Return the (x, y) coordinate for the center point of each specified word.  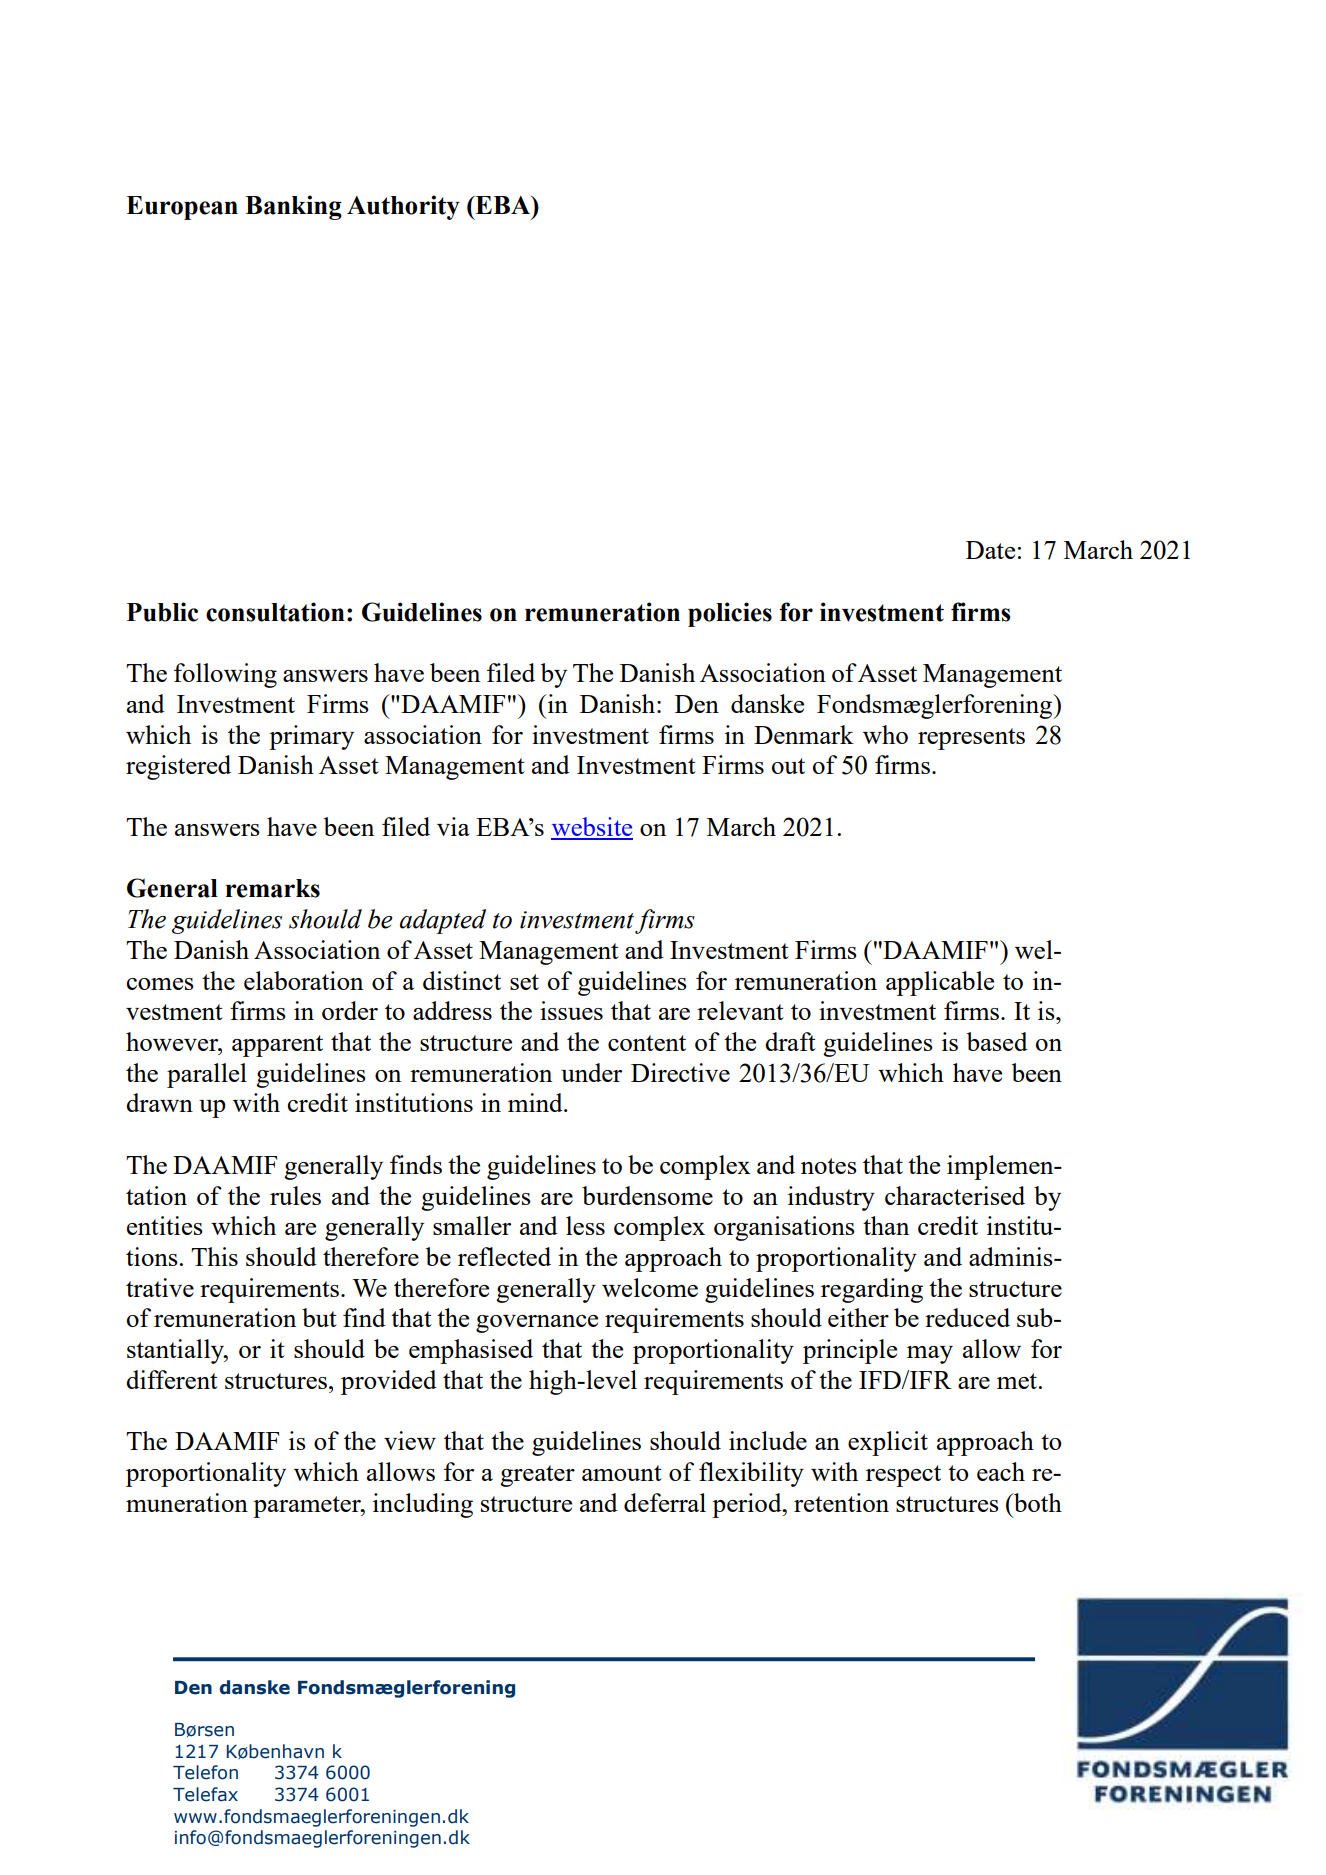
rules (295, 1195)
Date (990, 550)
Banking (293, 207)
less (585, 1225)
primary (311, 737)
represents (971, 739)
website (592, 828)
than (886, 1225)
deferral (665, 1502)
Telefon (205, 1772)
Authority (403, 207)
